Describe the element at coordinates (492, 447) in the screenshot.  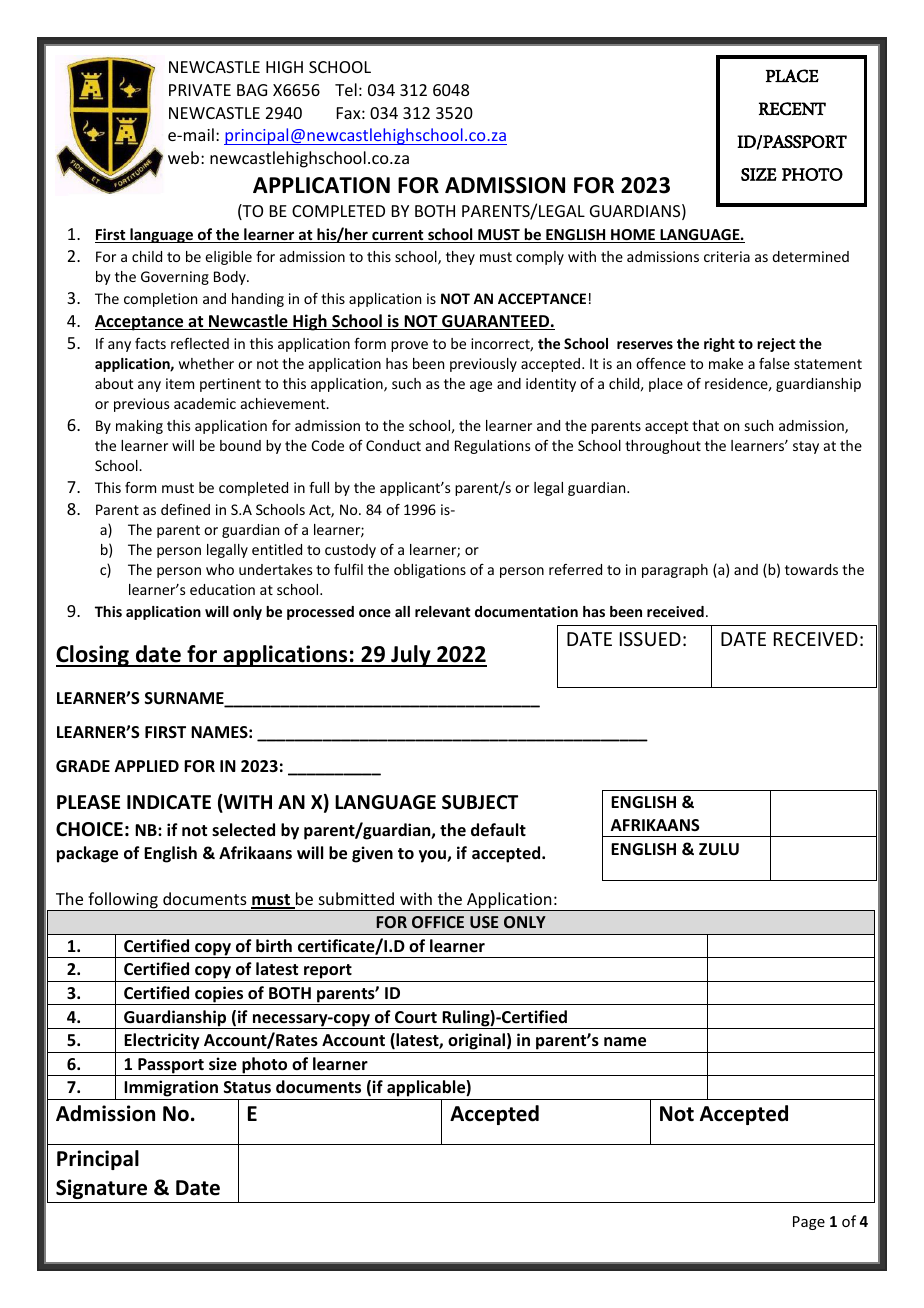
I see `Regulations` at that location.
